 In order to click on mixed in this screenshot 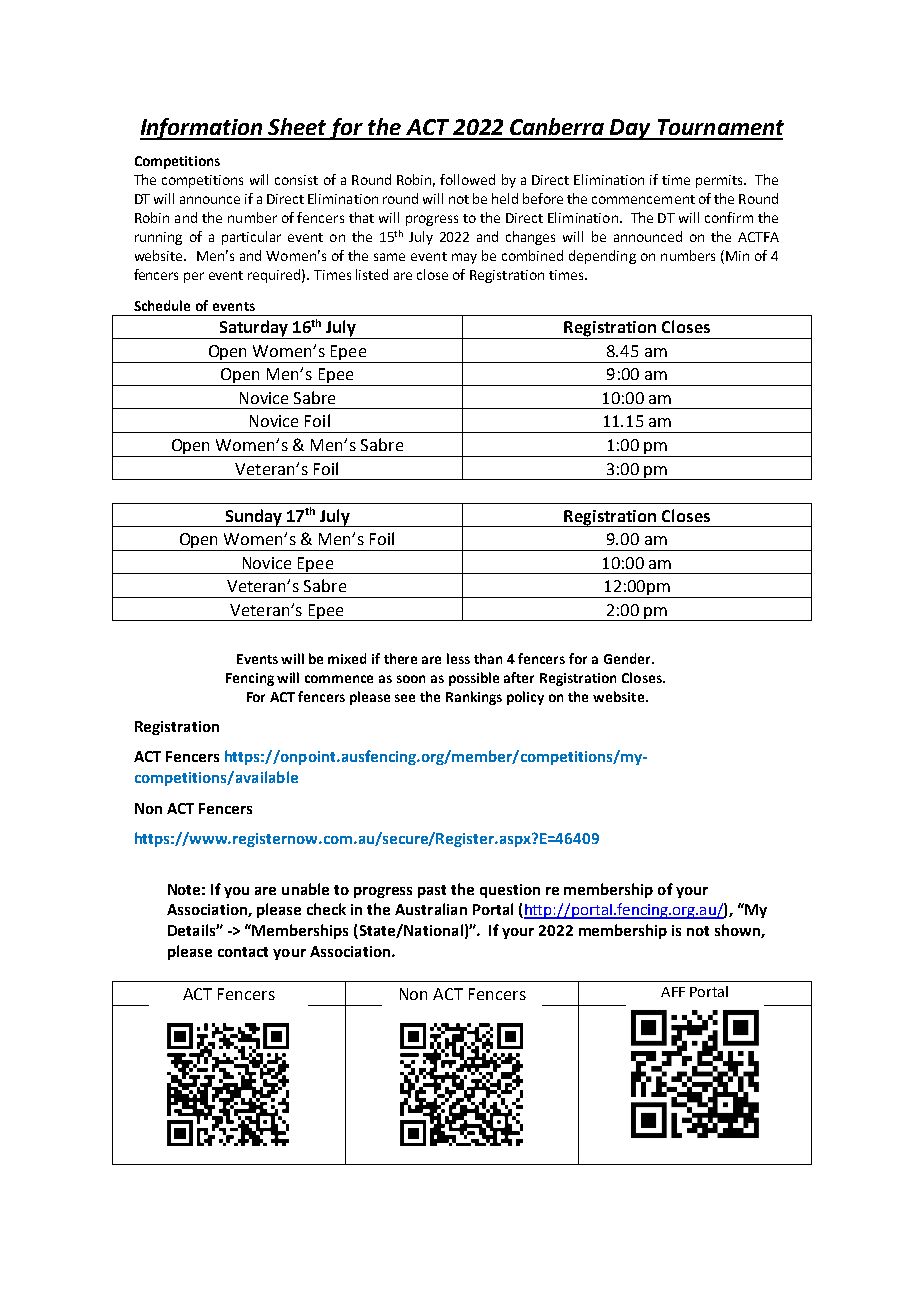, I will do `click(347, 658)`.
